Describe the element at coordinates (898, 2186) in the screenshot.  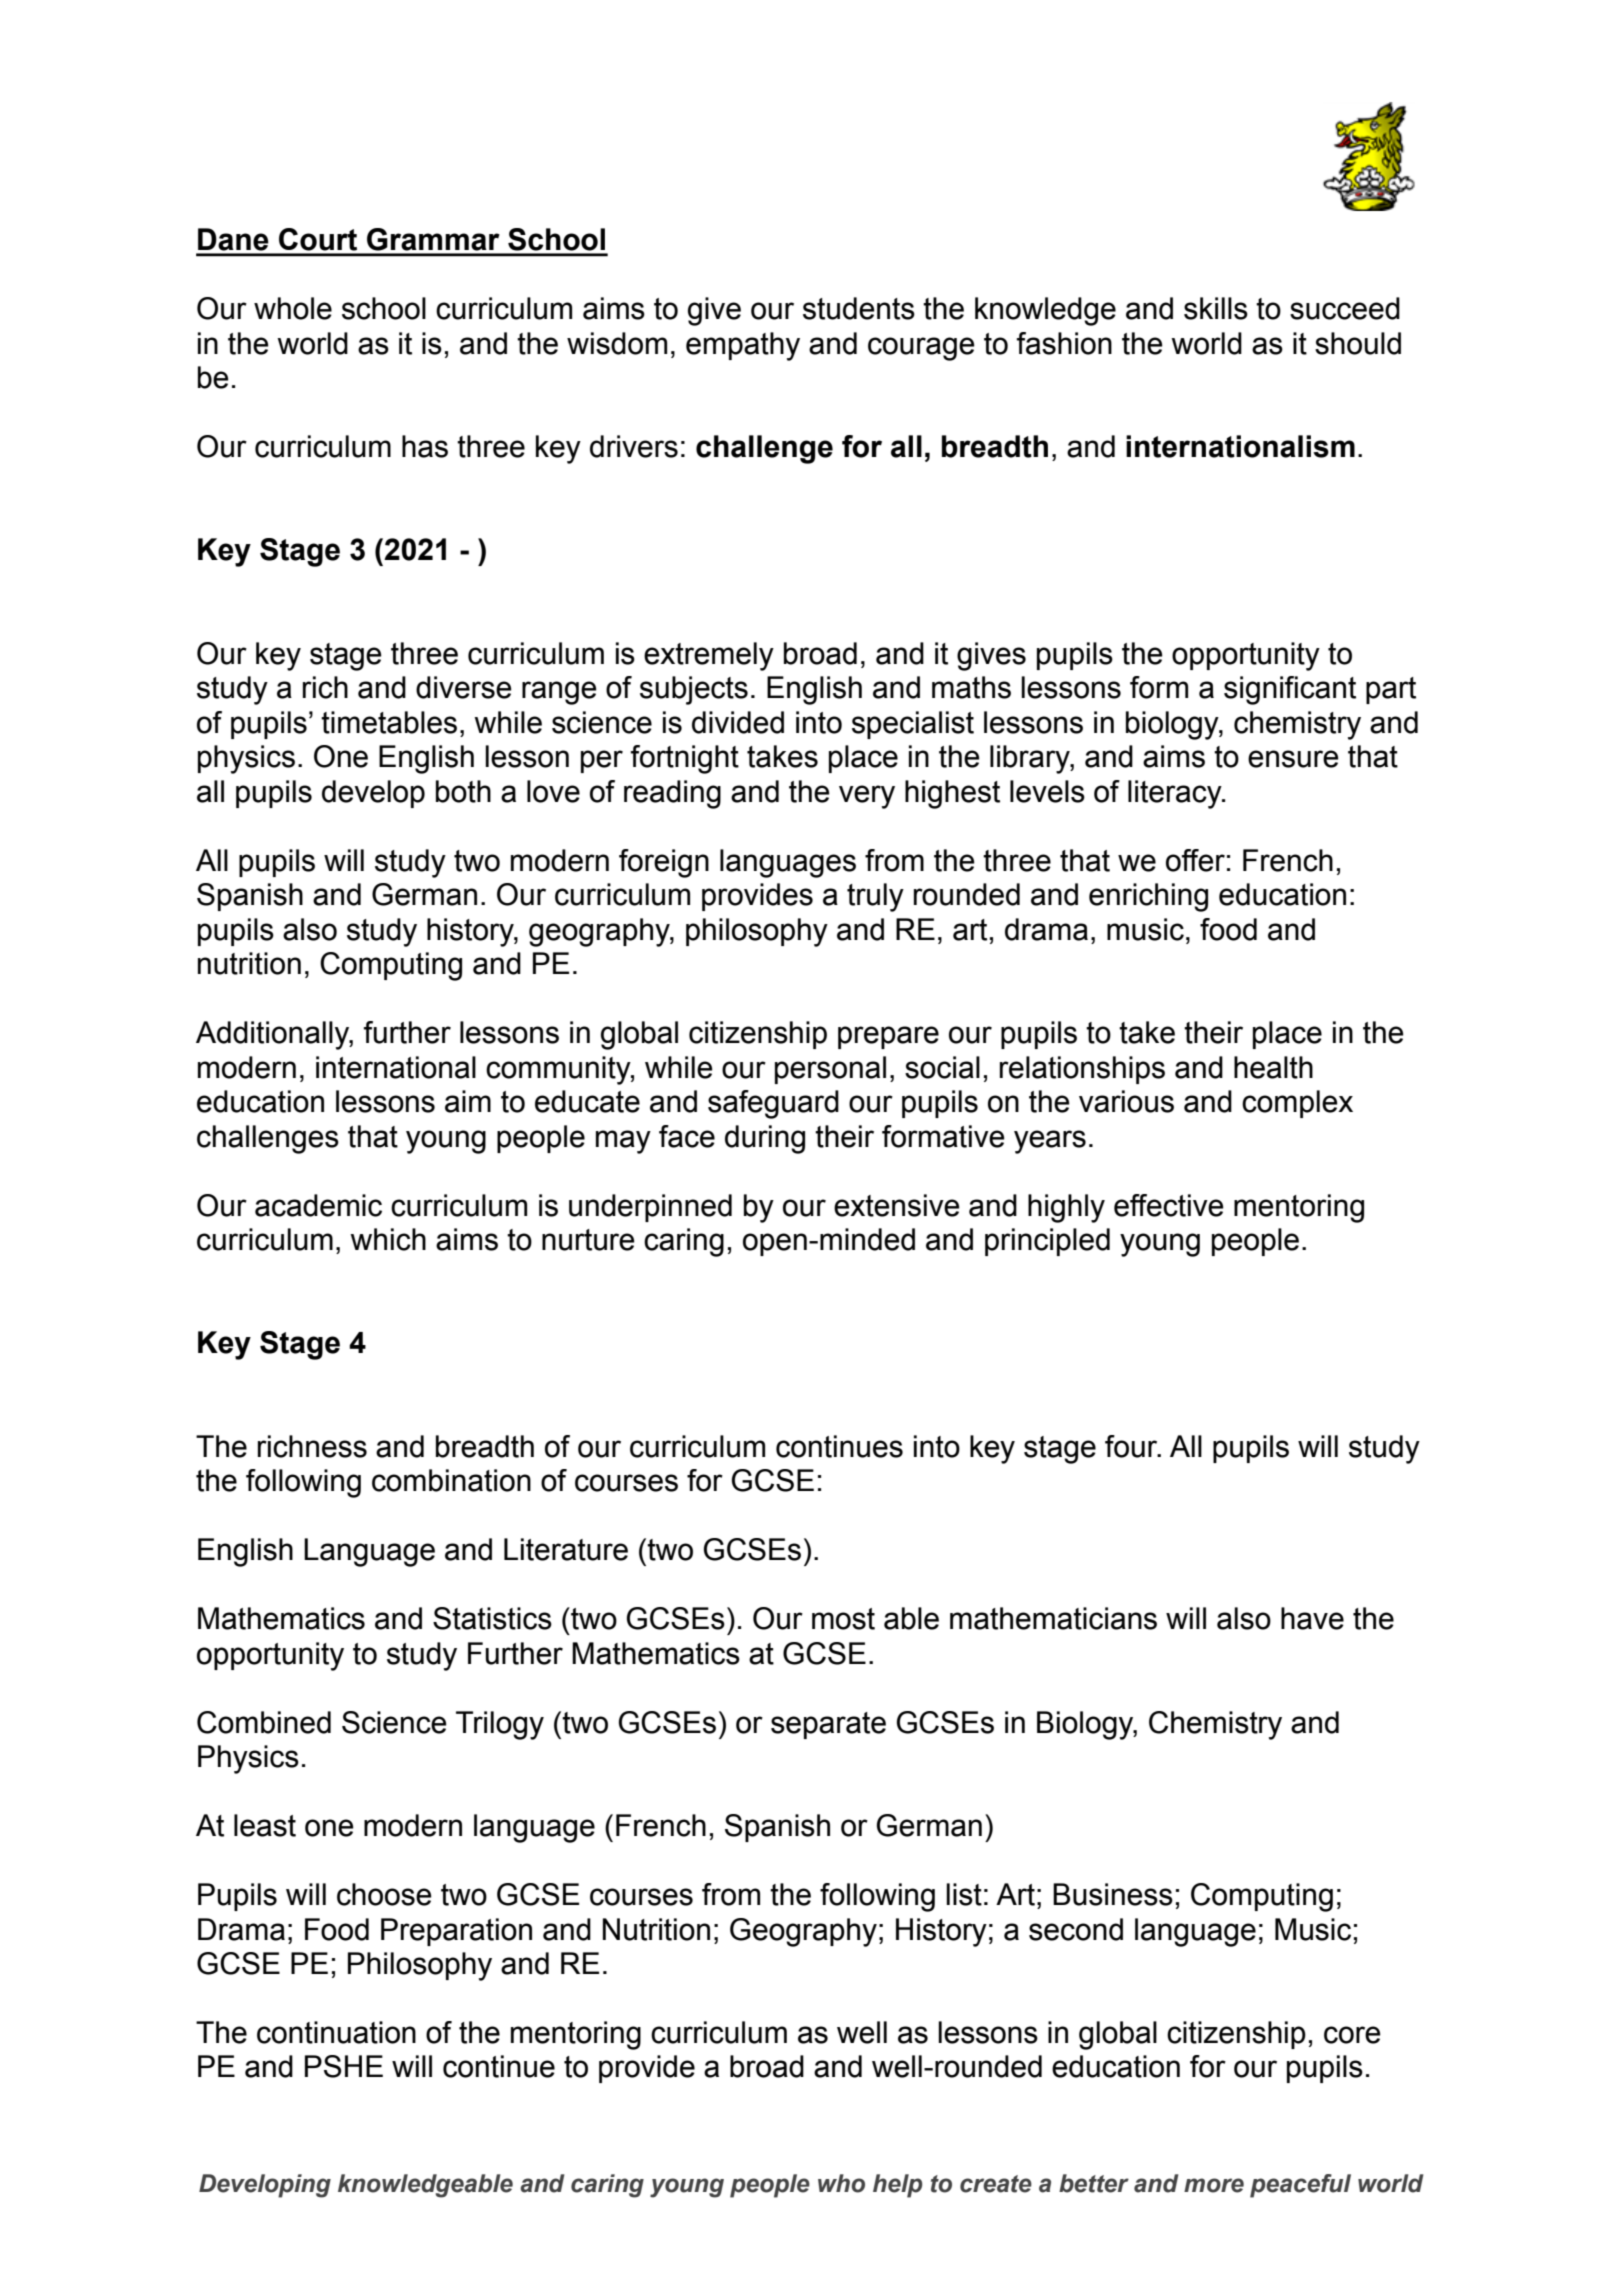
I see `help` at that location.
